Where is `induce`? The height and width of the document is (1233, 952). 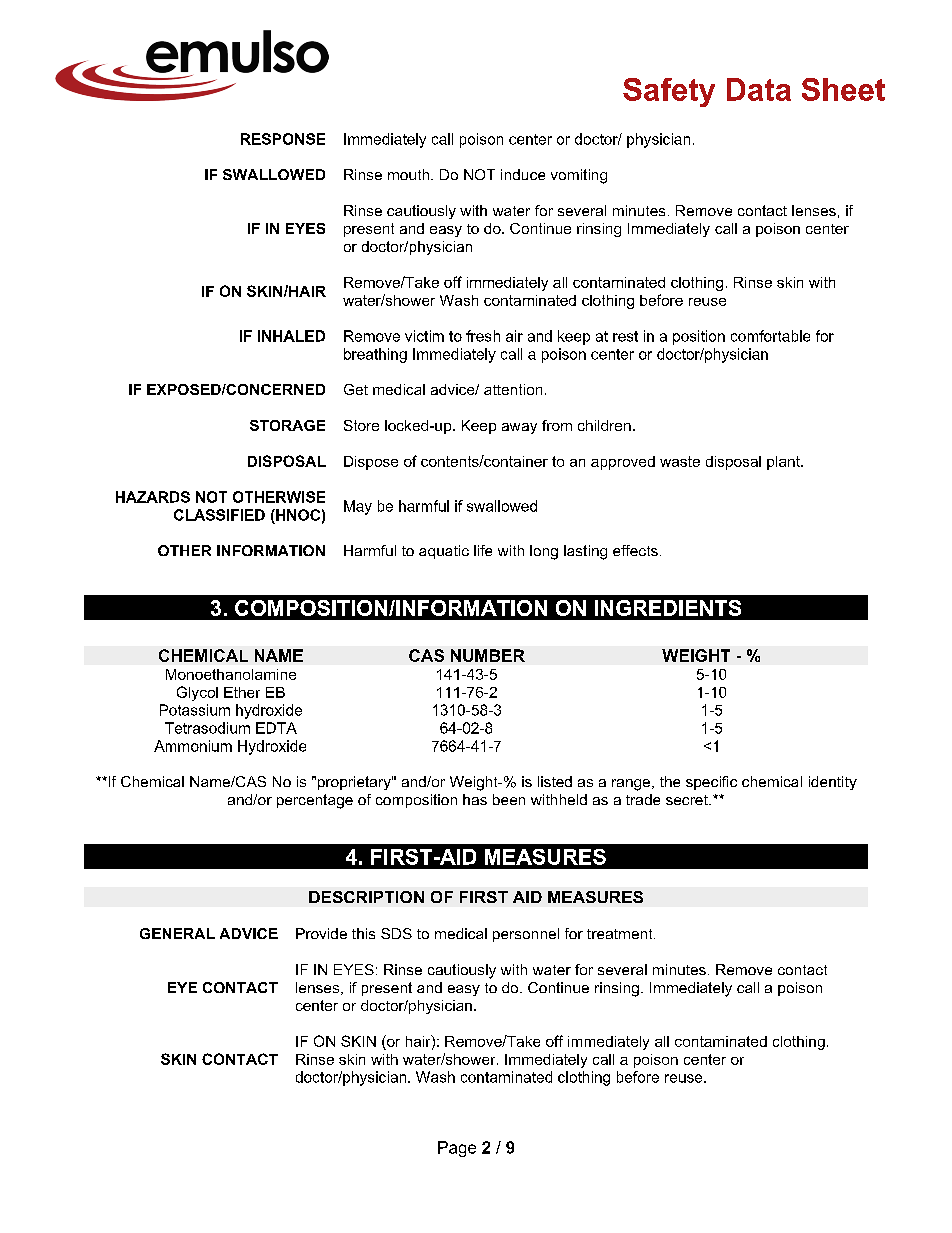 induce is located at coordinates (523, 174).
